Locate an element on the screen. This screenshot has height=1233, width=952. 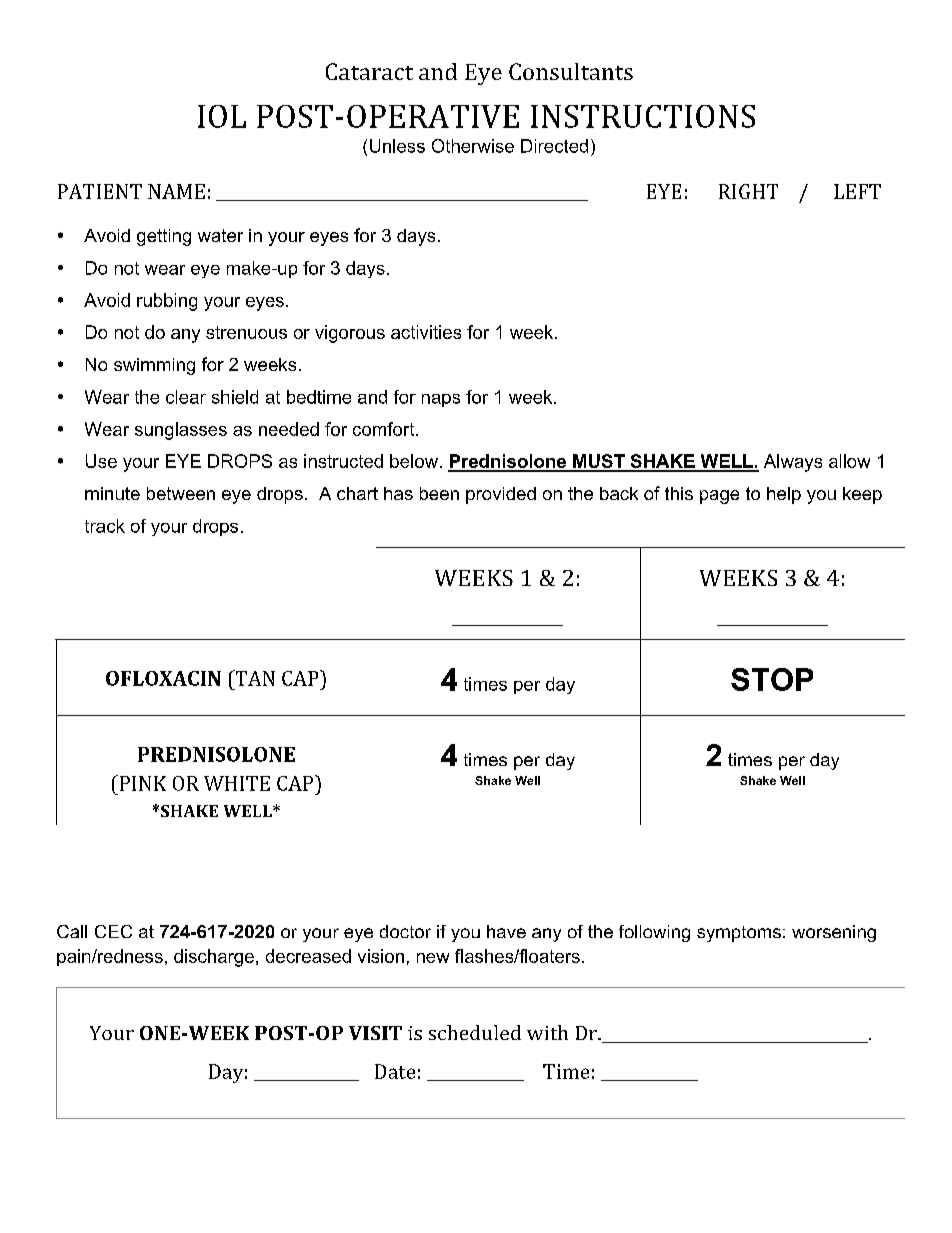
CEC is located at coordinates (113, 931).
